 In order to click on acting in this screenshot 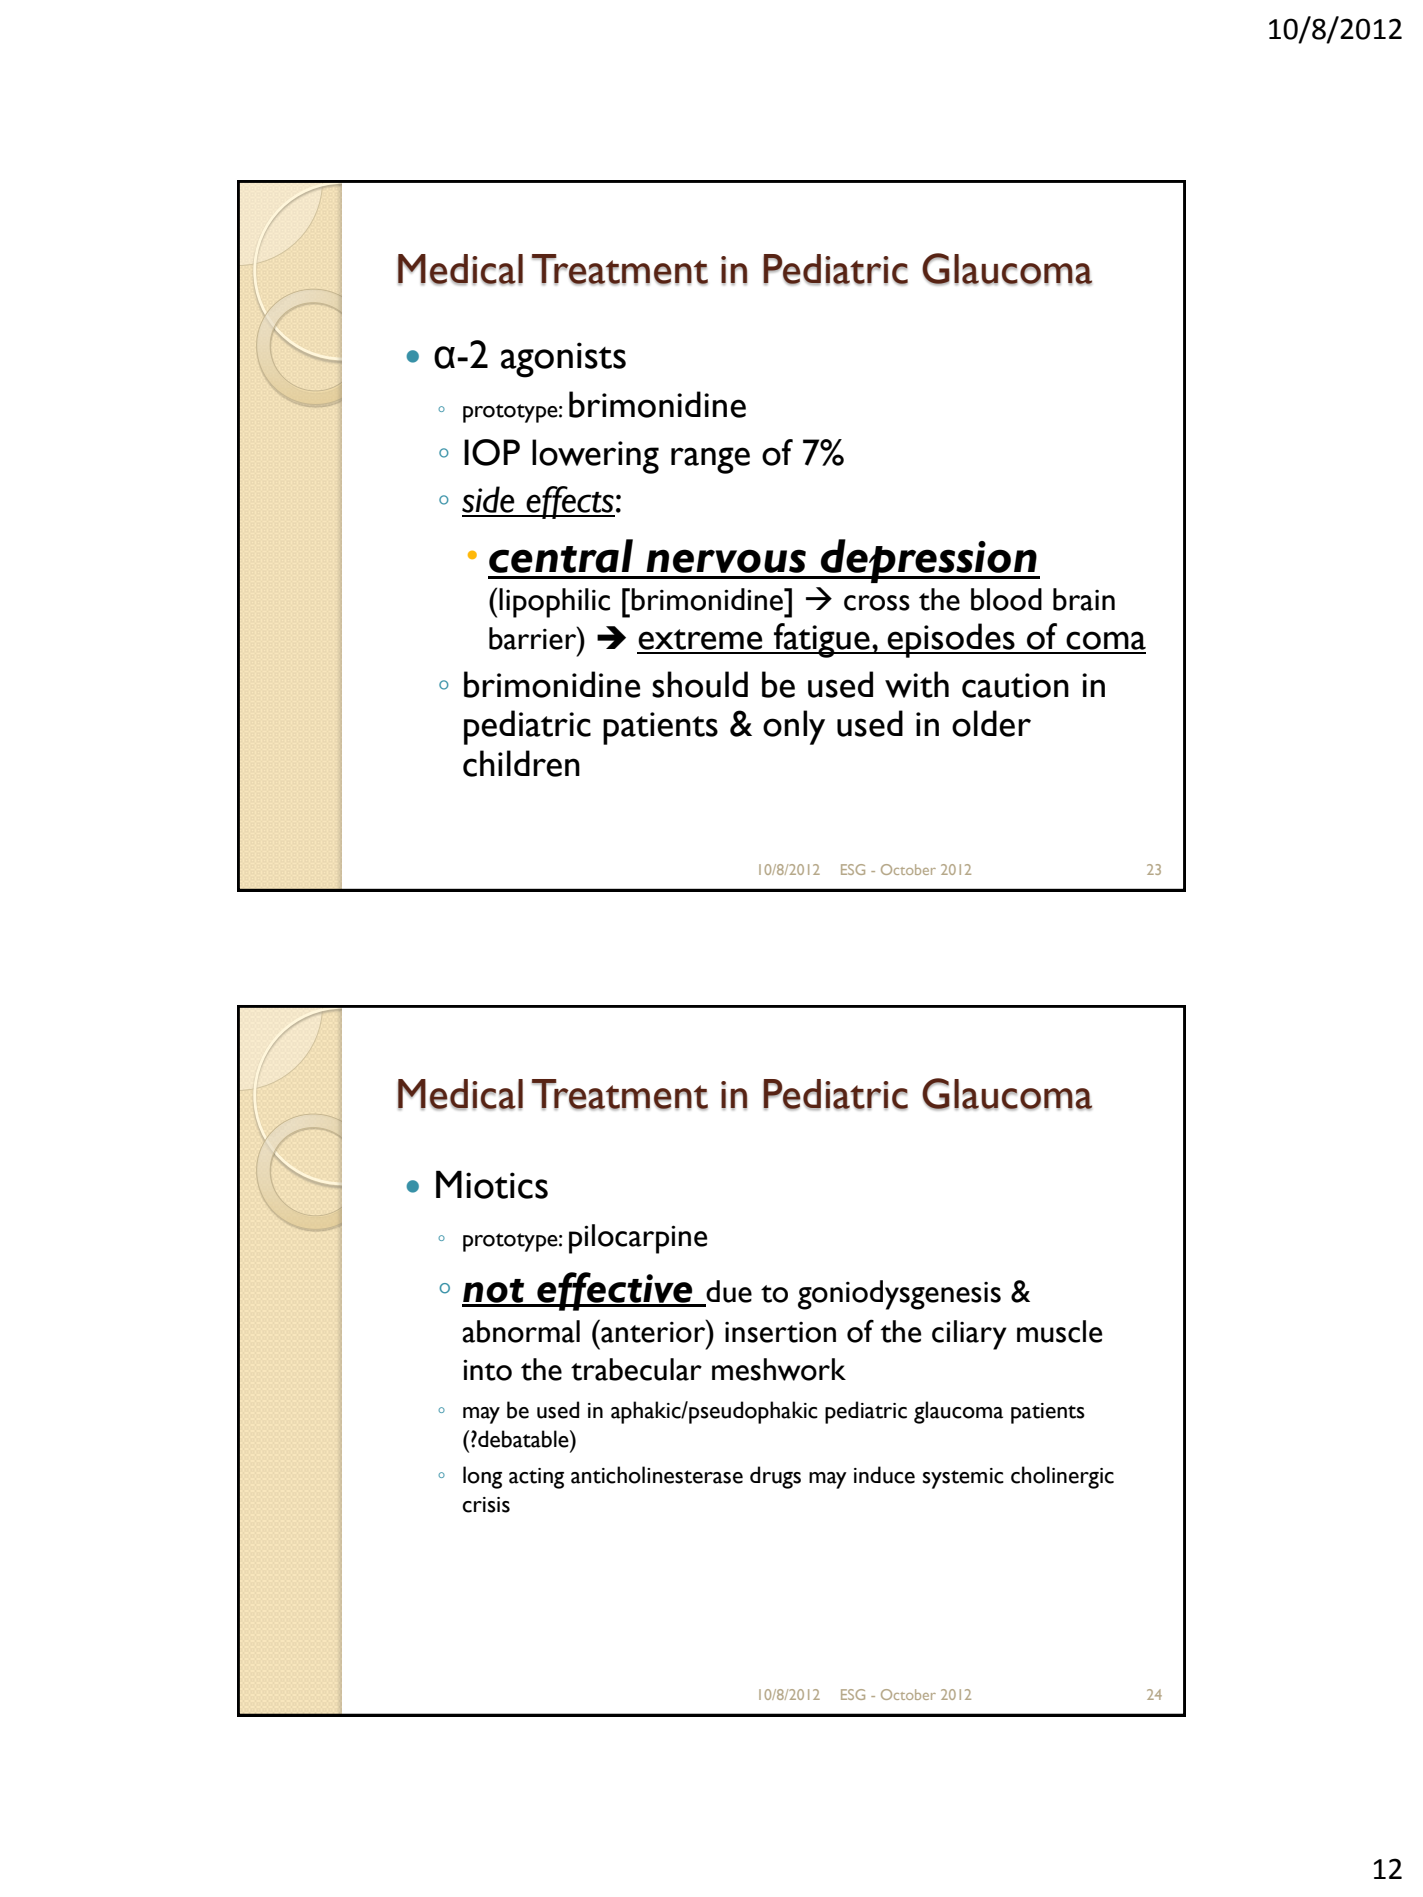, I will do `click(536, 1478)`.
